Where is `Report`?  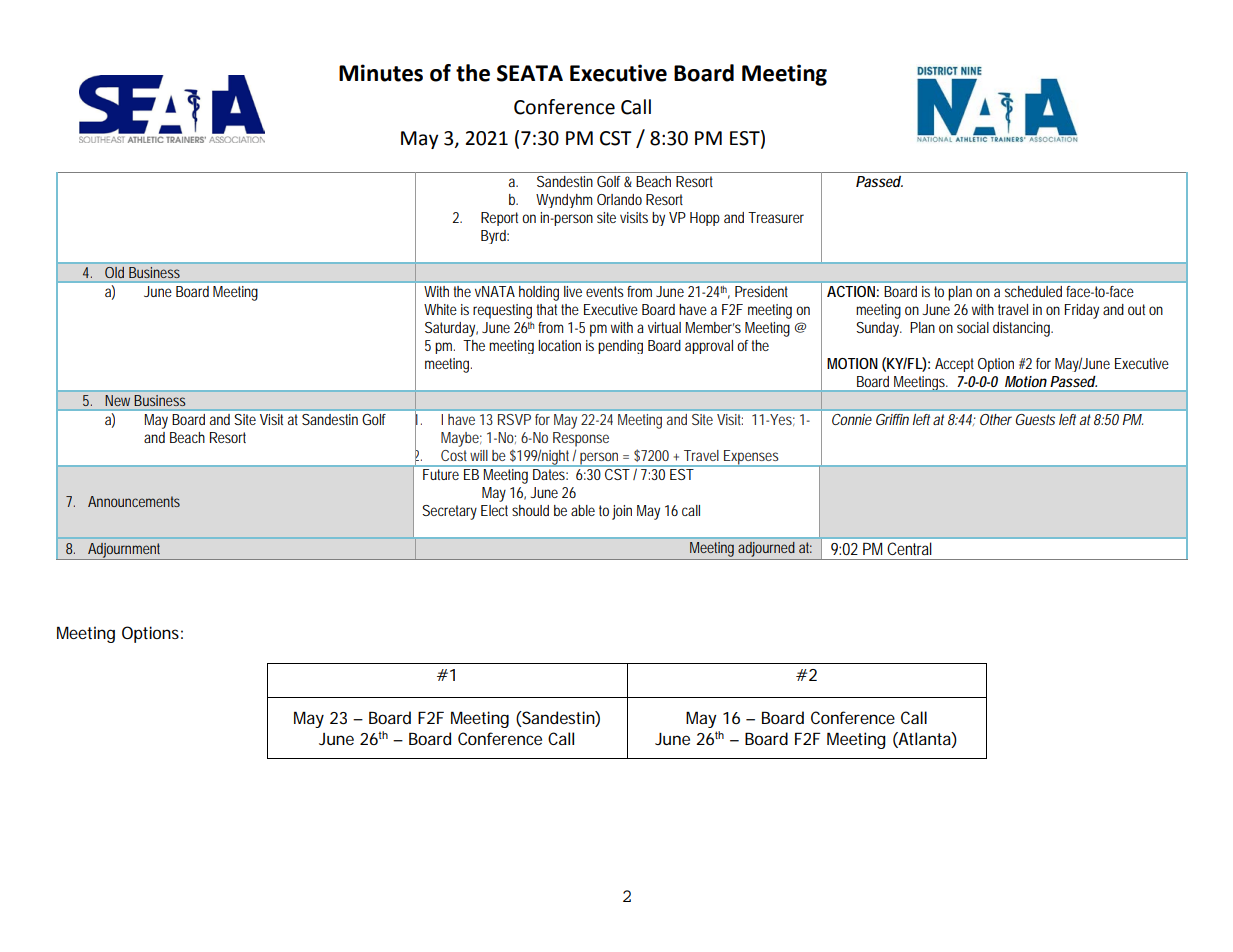
Report is located at coordinates (499, 219).
